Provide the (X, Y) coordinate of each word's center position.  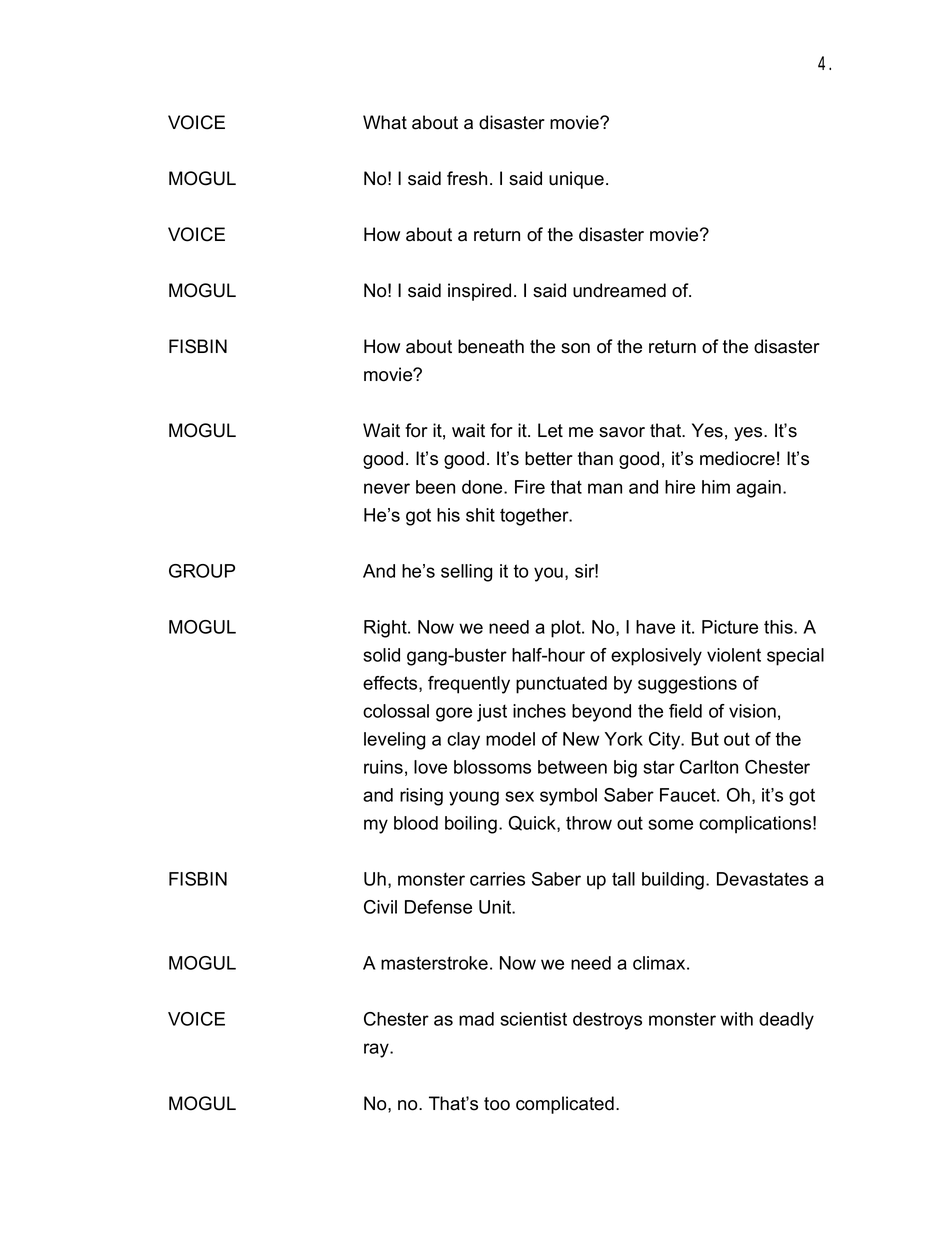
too (497, 1104)
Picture (730, 627)
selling (466, 573)
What (385, 122)
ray (377, 1050)
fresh (467, 178)
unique (576, 180)
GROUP (202, 571)
